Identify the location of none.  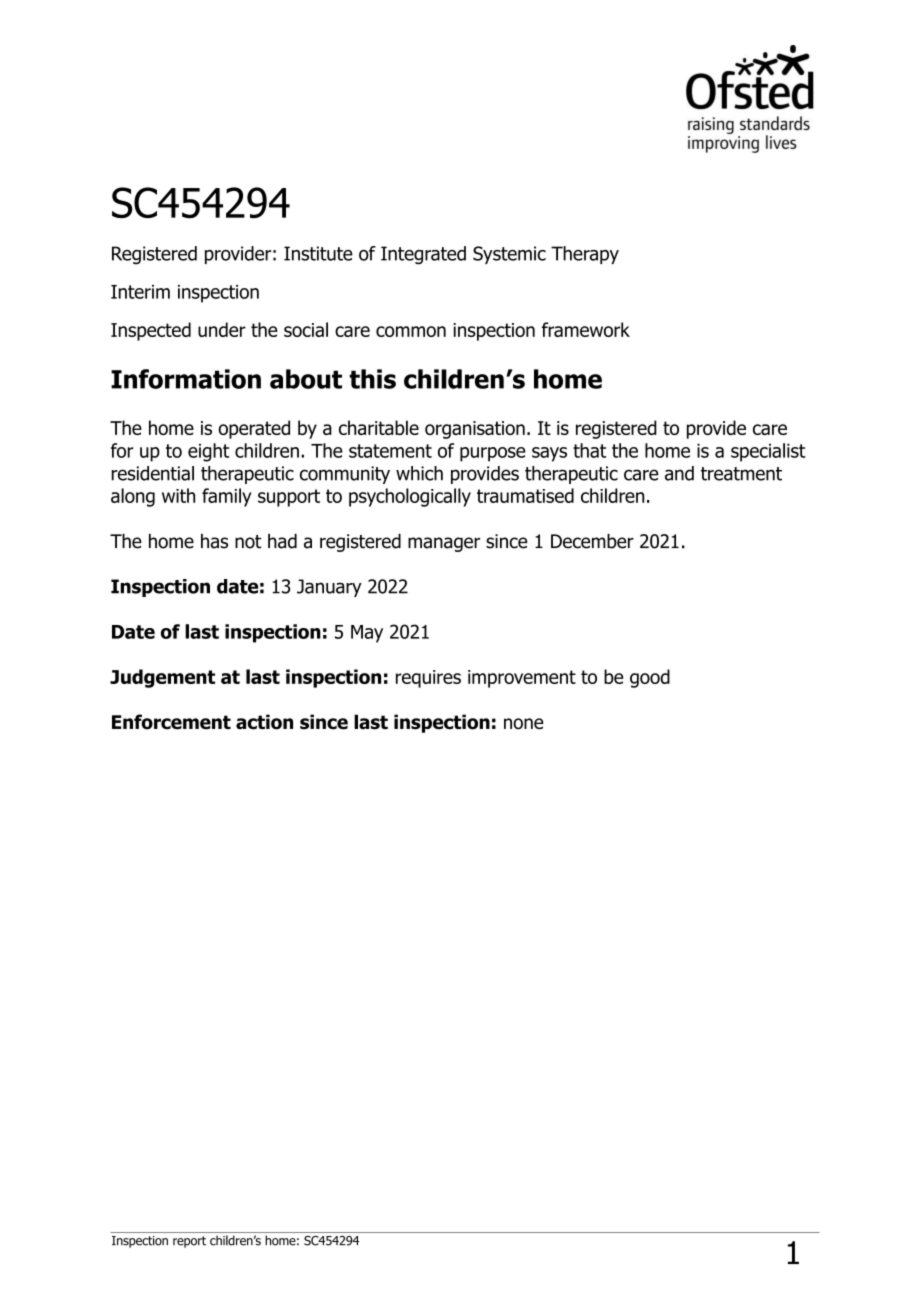
(524, 724).
